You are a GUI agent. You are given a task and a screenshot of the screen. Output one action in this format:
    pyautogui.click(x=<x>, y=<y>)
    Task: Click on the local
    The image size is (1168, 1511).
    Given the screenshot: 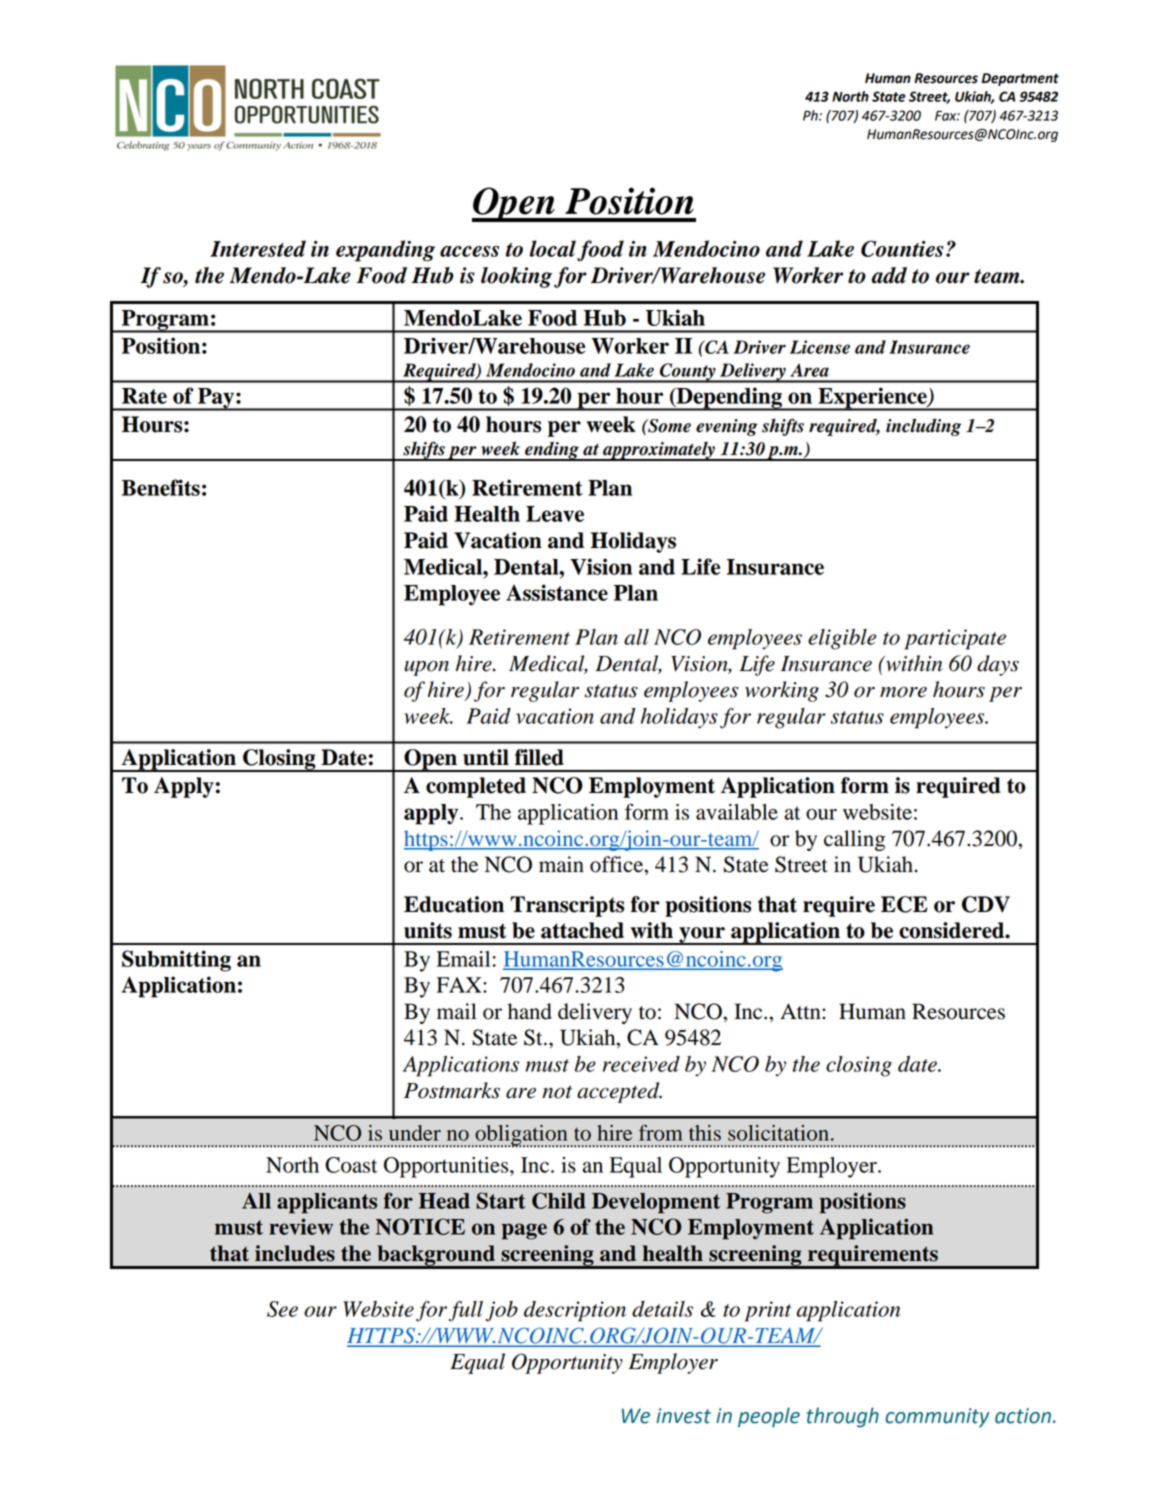 What is the action you would take?
    pyautogui.click(x=553, y=248)
